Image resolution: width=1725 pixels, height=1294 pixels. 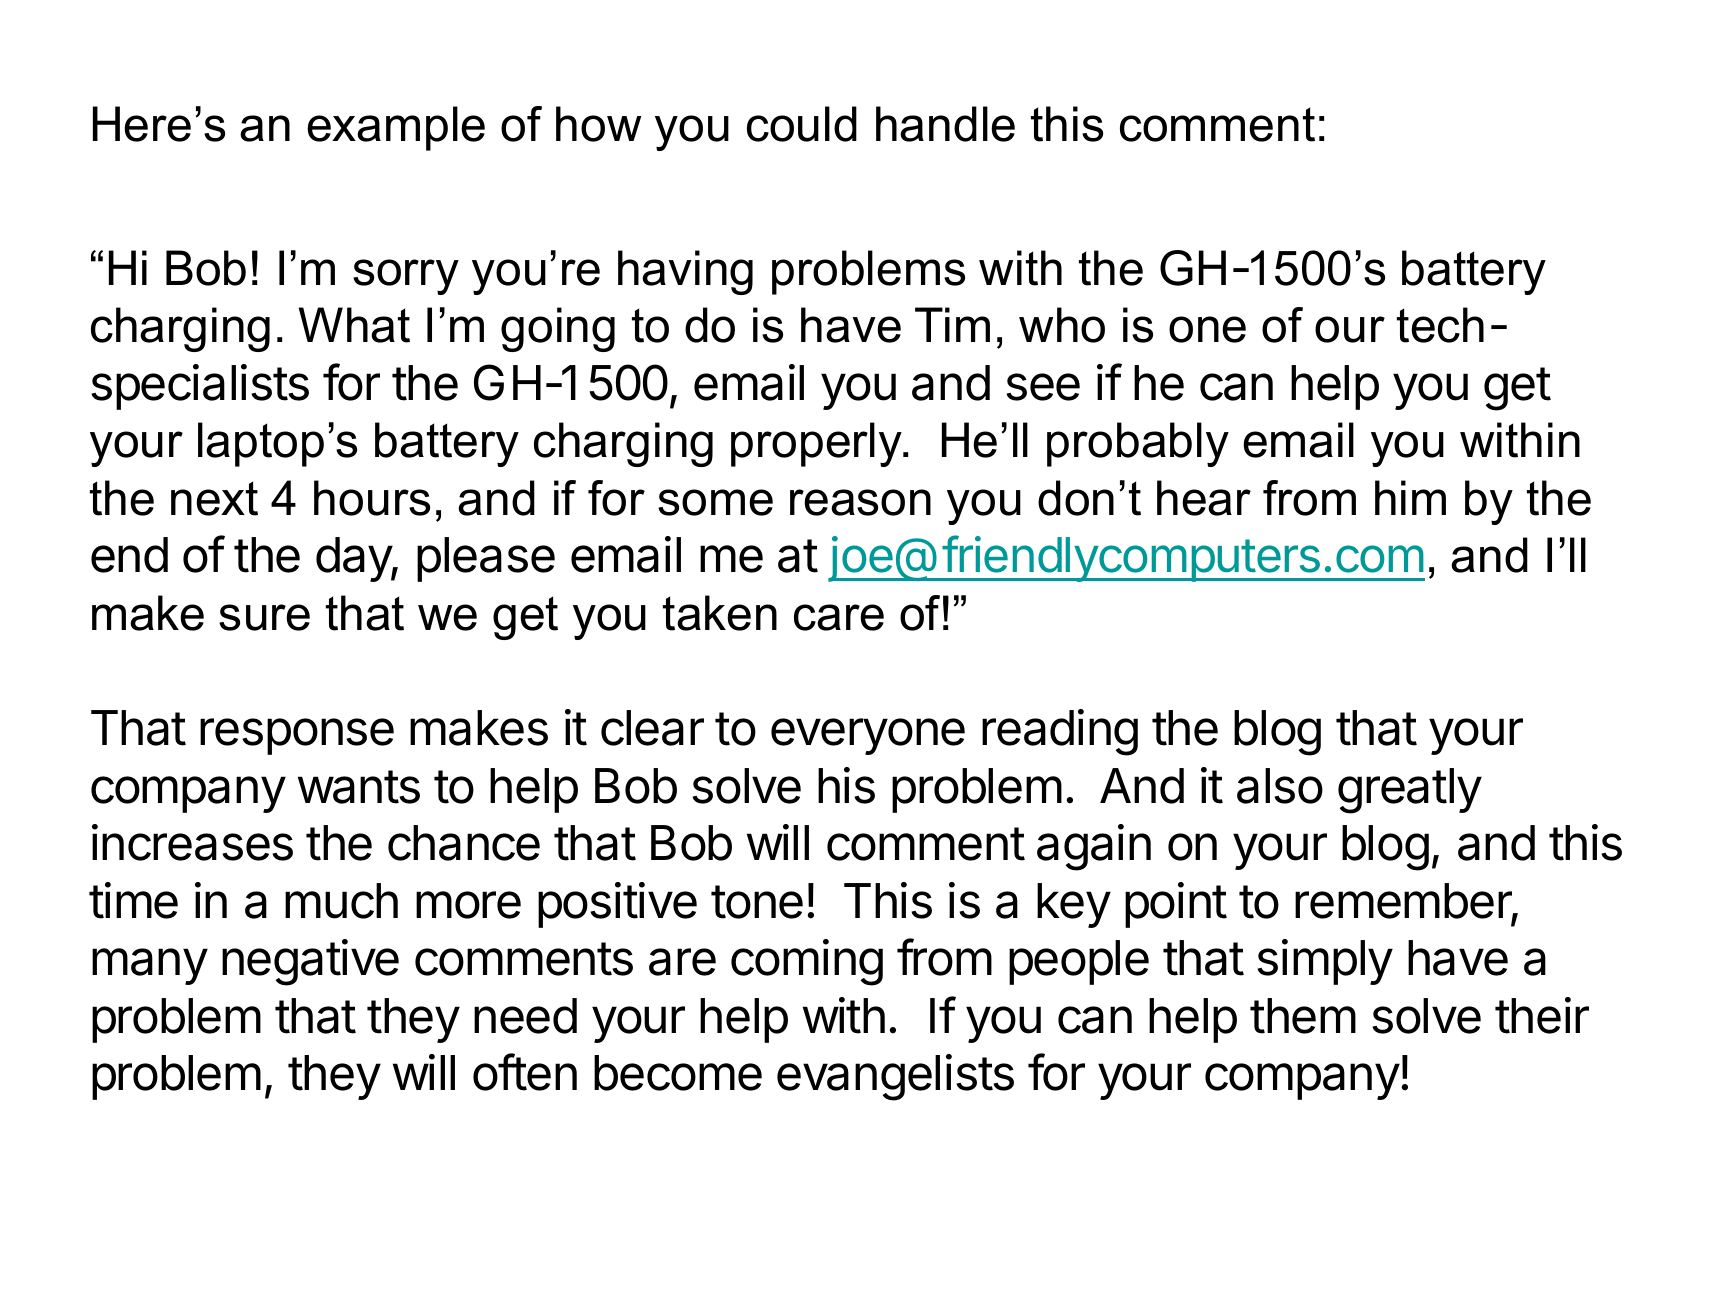 What do you see at coordinates (1410, 497) in the document?
I see `him` at bounding box center [1410, 497].
